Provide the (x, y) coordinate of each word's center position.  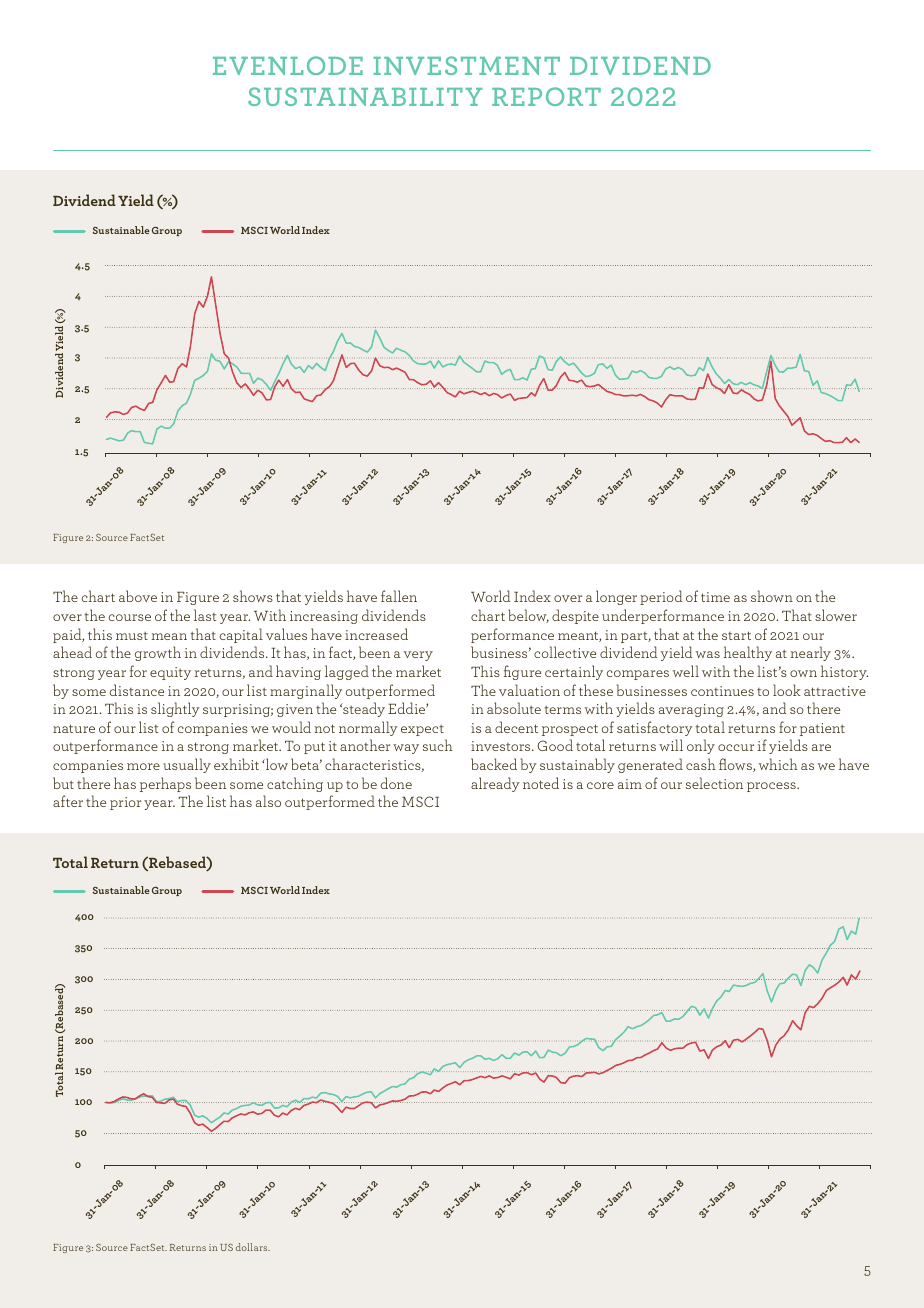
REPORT (546, 96)
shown (772, 596)
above (138, 596)
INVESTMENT (466, 65)
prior (125, 803)
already (495, 784)
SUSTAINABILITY (365, 96)
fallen (399, 596)
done (396, 783)
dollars (253, 1247)
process (772, 787)
